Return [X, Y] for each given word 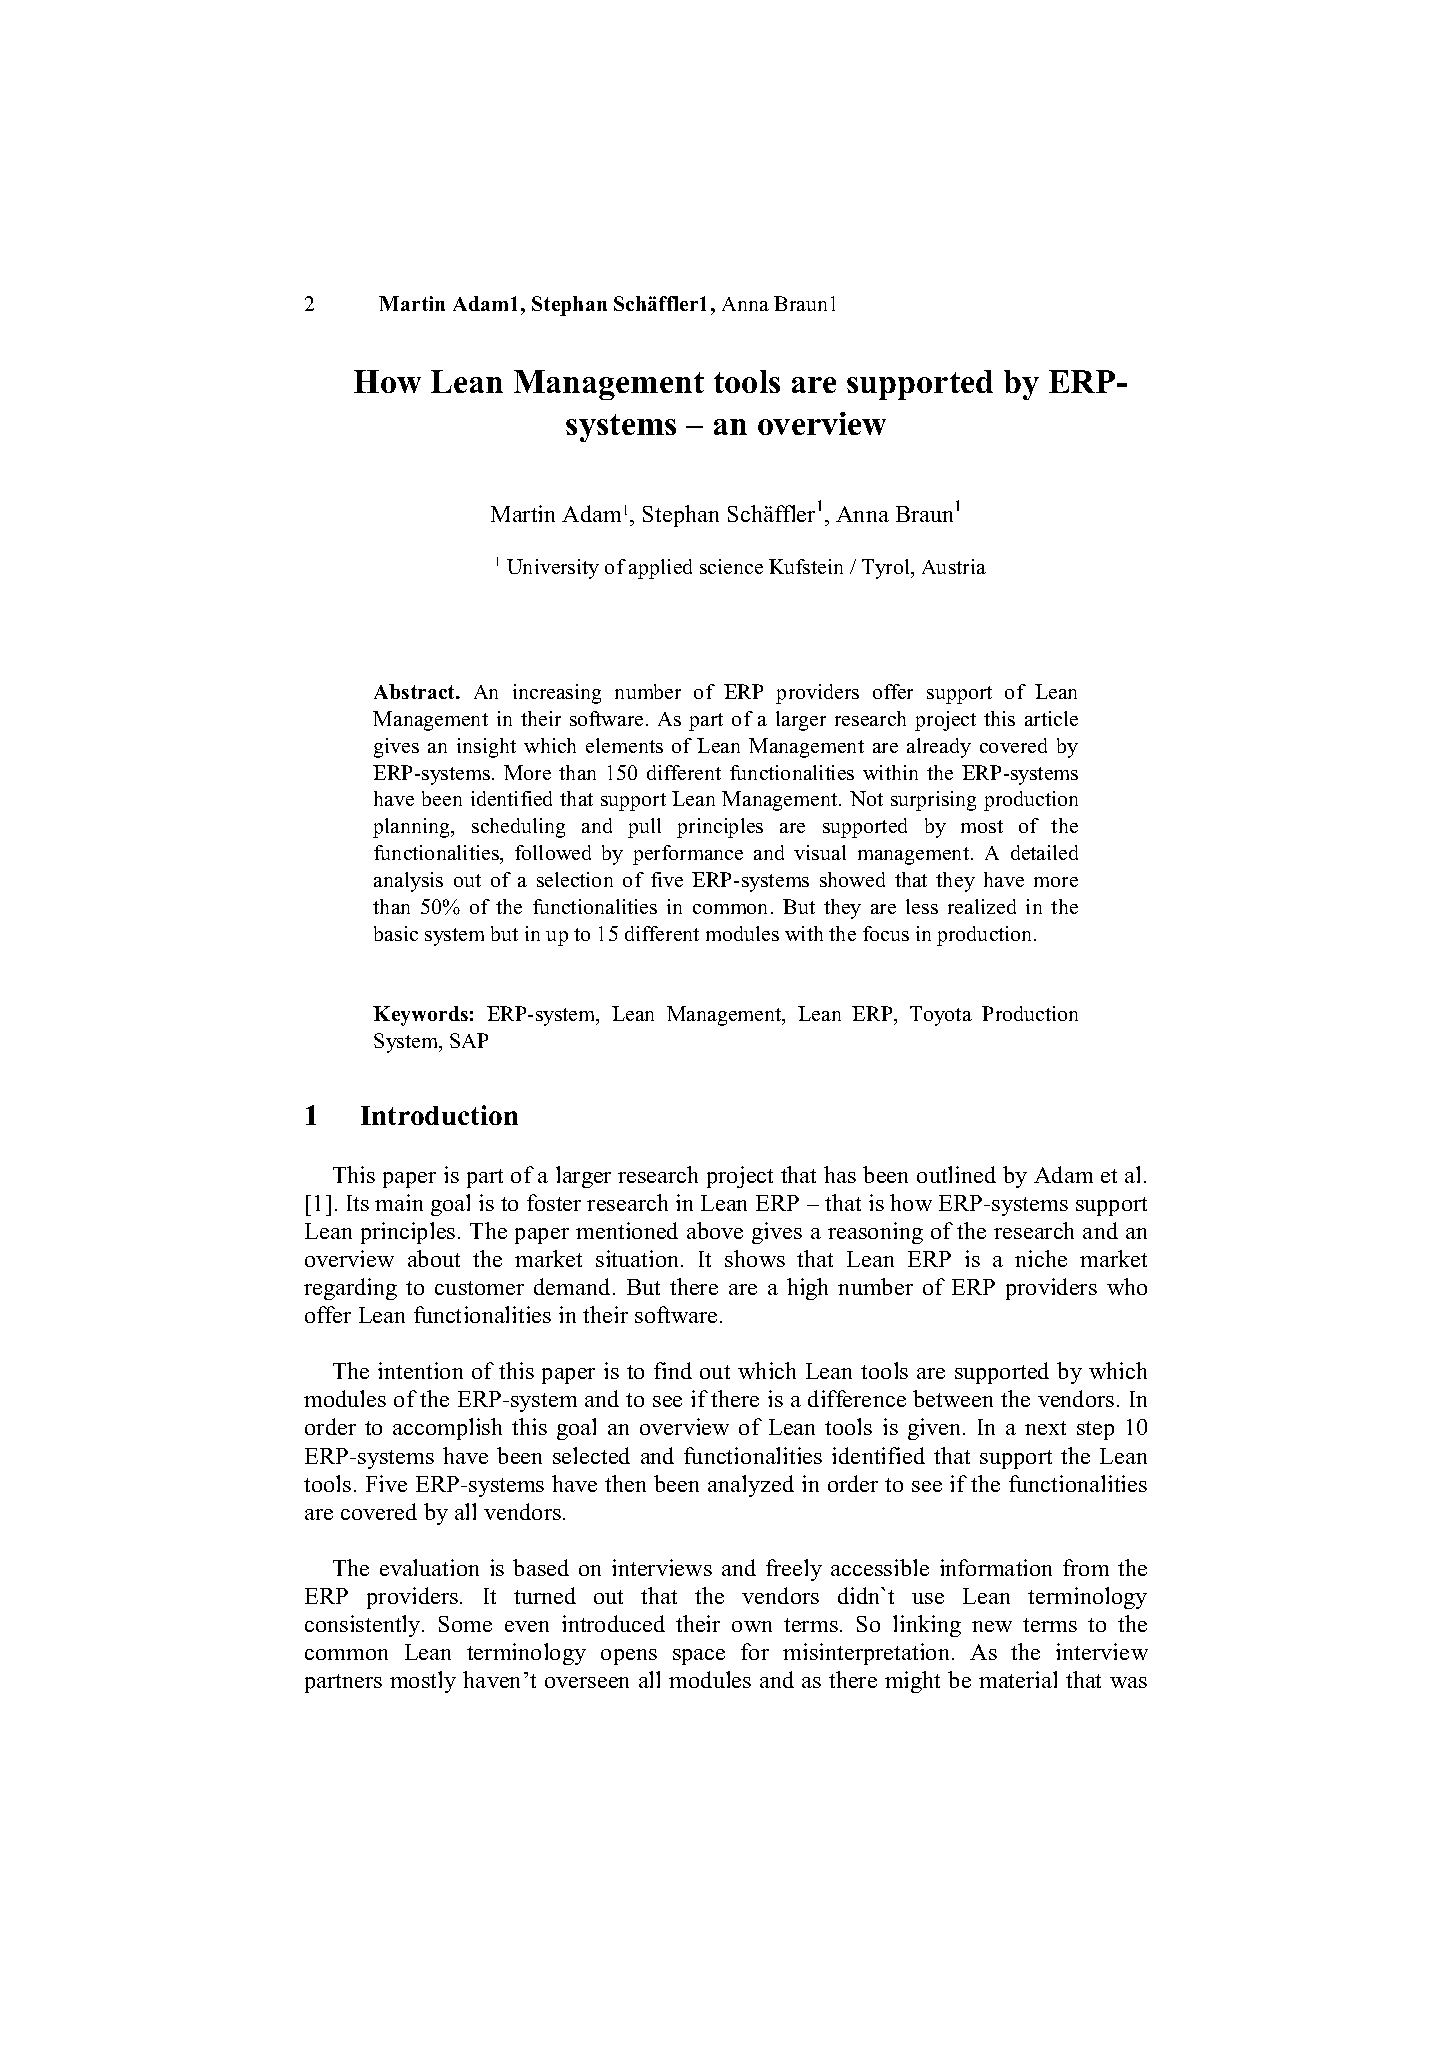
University [553, 569]
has [840, 1174]
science [731, 566]
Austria [954, 566]
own [752, 1626]
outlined [956, 1174]
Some [465, 1624]
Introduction [439, 1115]
